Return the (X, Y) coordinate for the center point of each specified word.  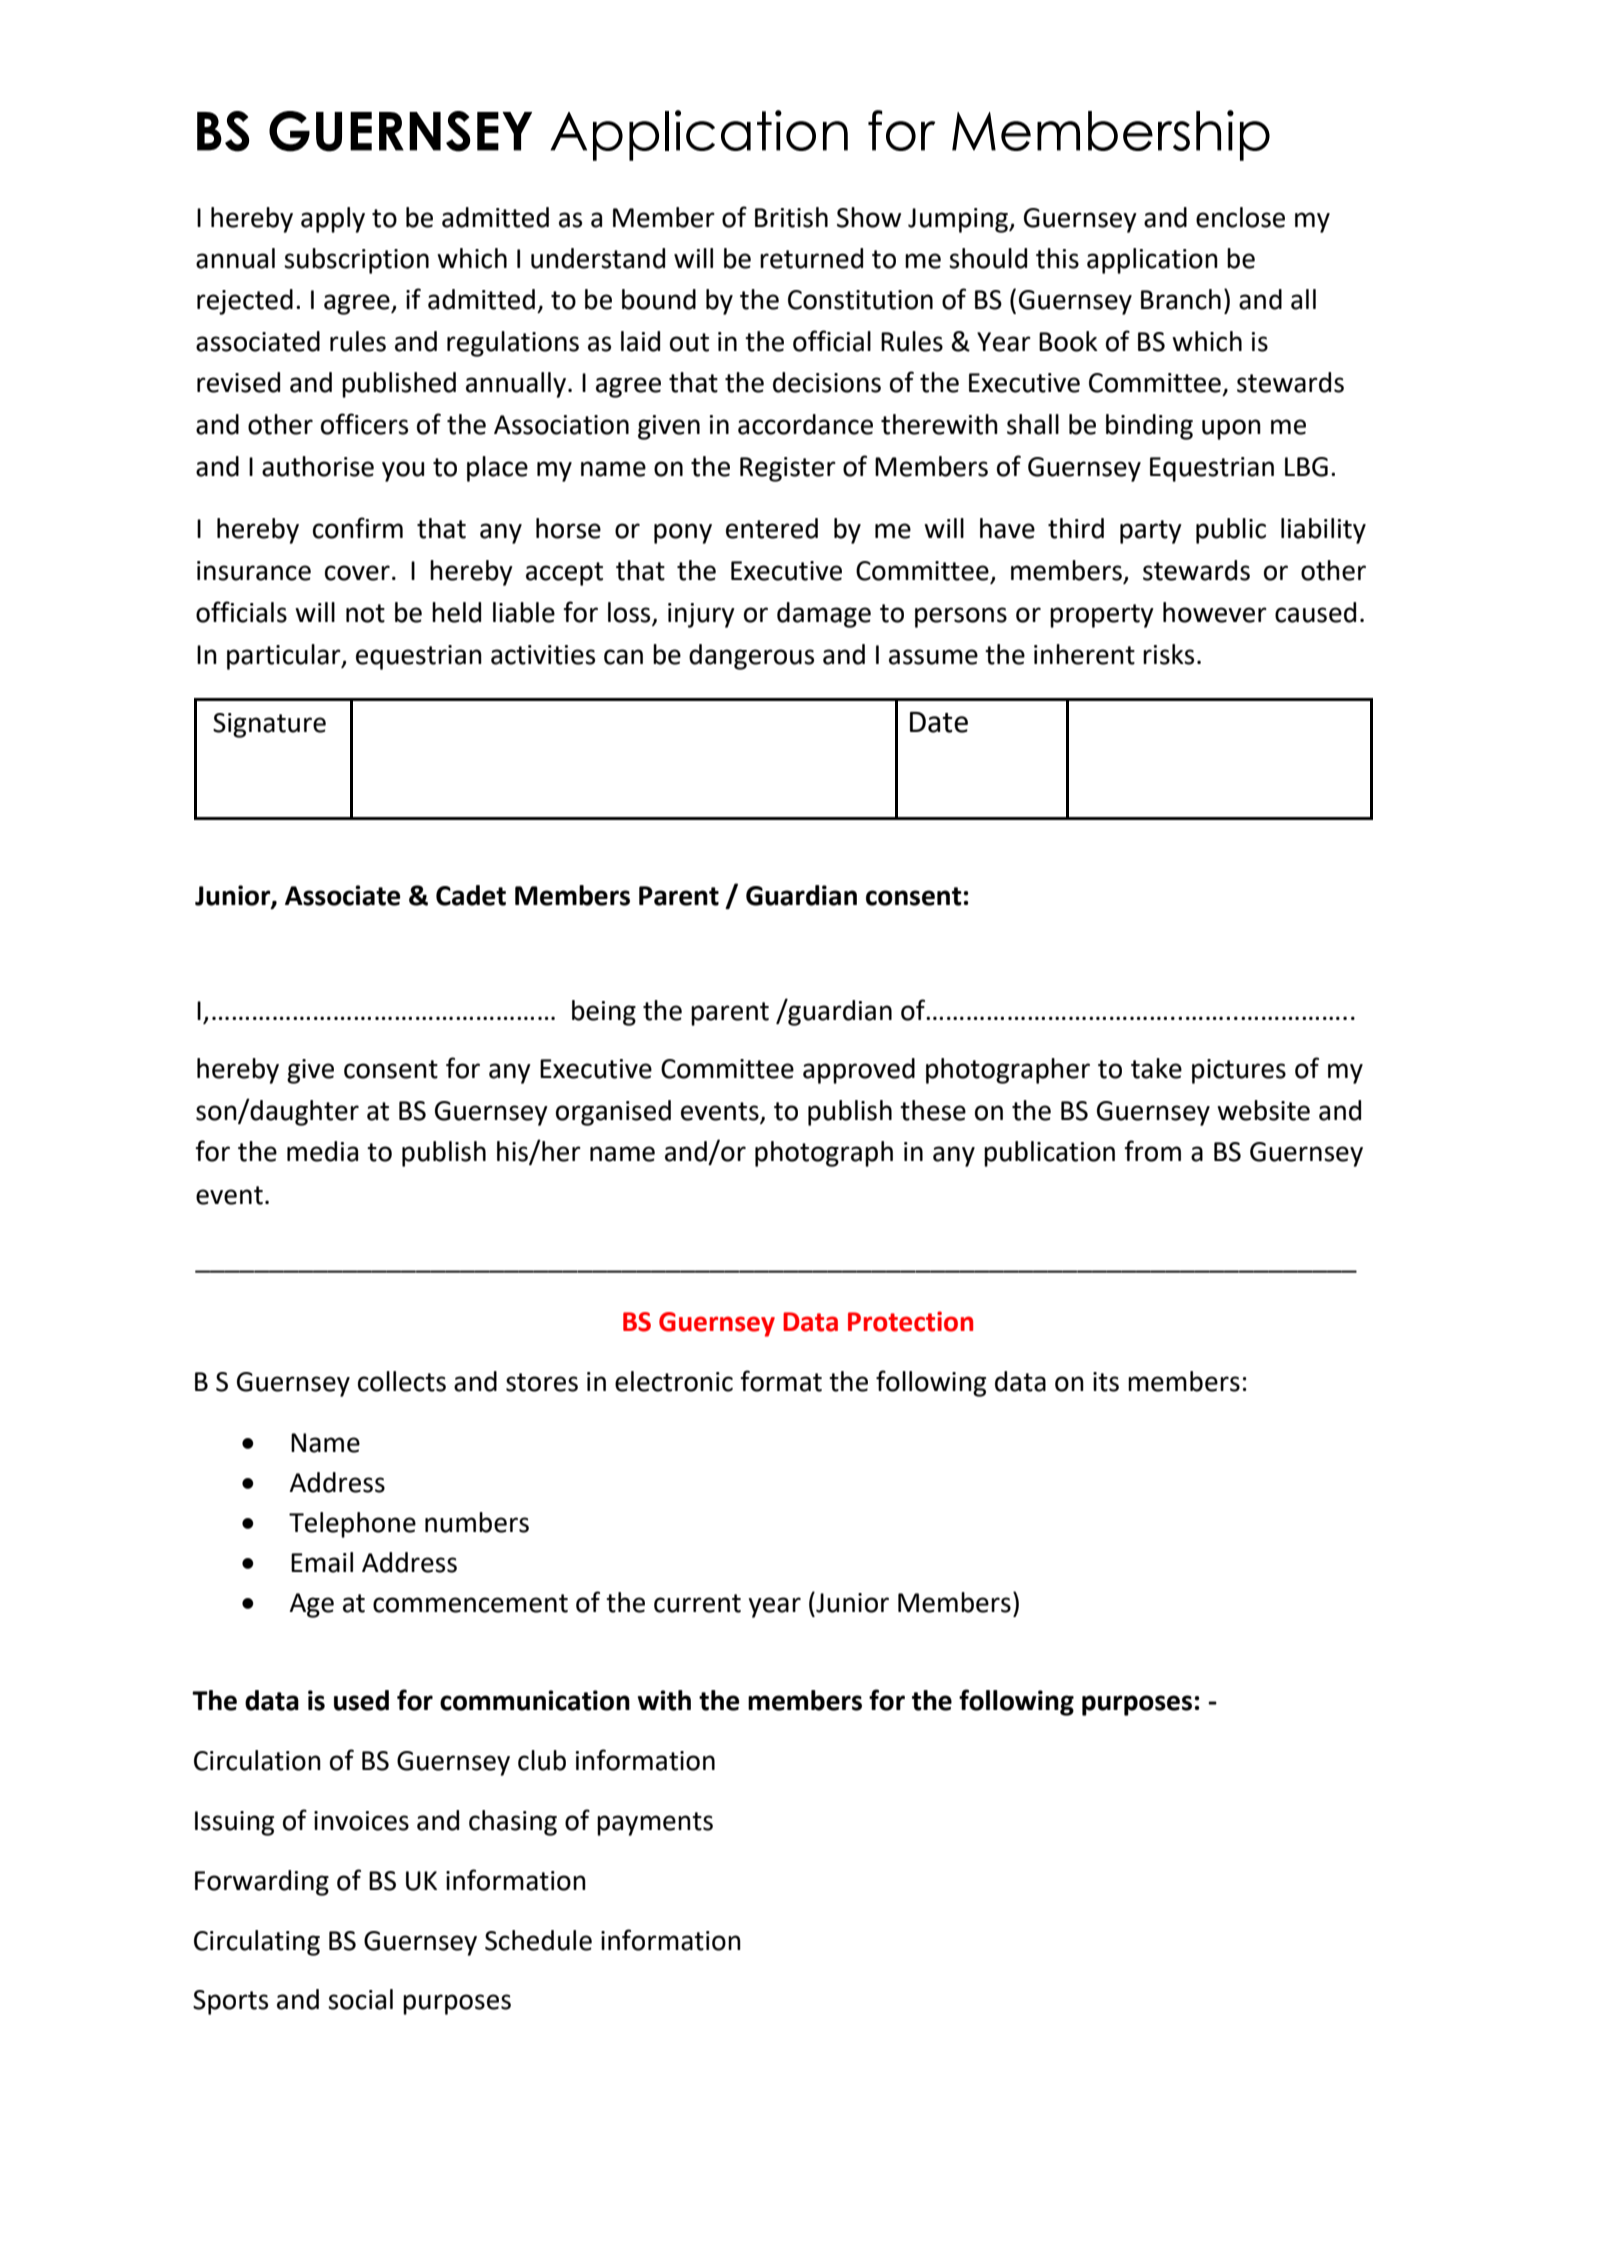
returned (811, 258)
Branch (1181, 299)
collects (402, 1381)
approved (859, 1071)
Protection (910, 1321)
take (1156, 1068)
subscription (356, 261)
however (1215, 612)
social (360, 1999)
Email (322, 1562)
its (1106, 1382)
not (365, 613)
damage (824, 615)
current (697, 1603)
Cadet (471, 895)
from (1152, 1151)
